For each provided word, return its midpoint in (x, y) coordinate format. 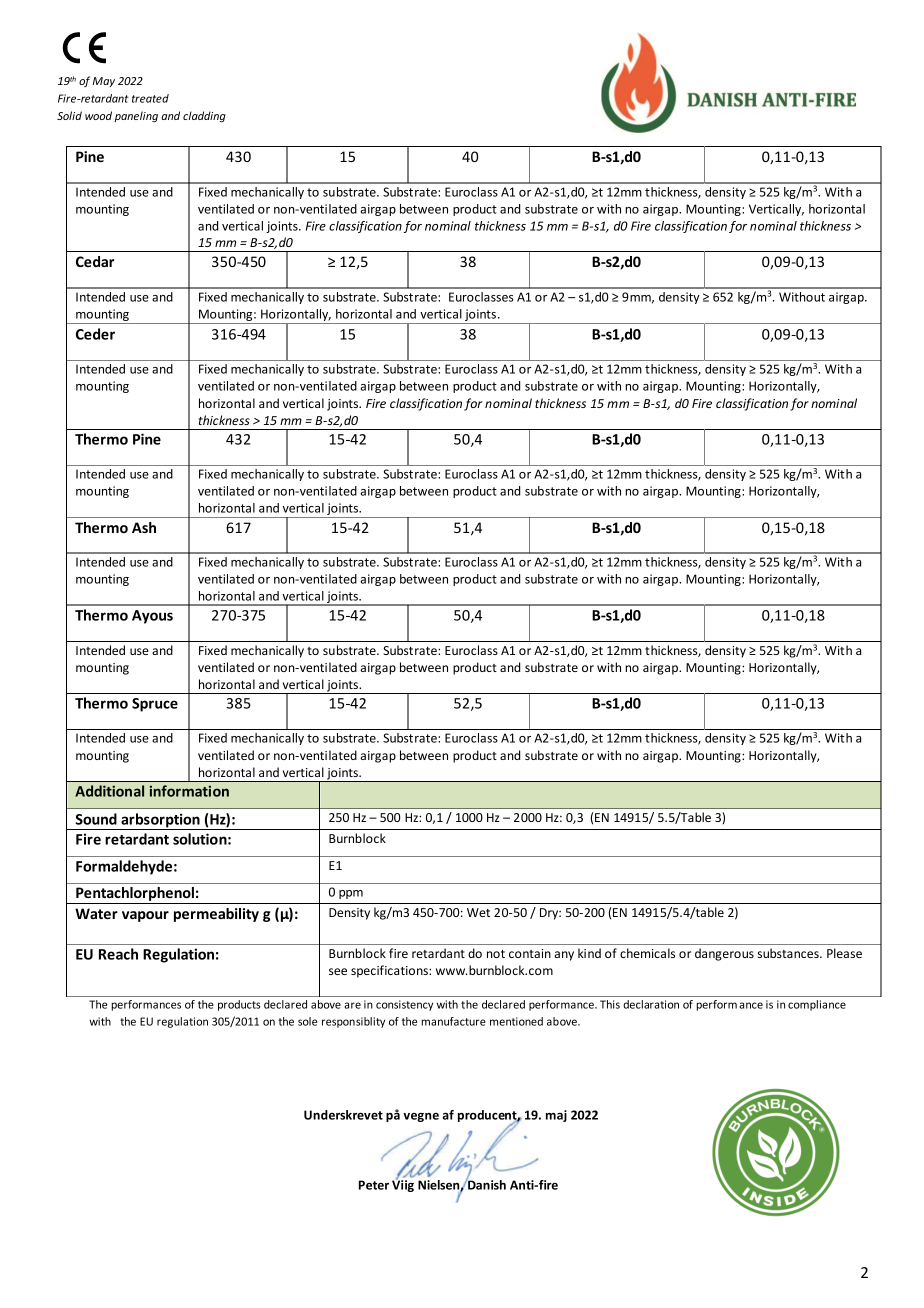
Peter (374, 1185)
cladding (204, 116)
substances (789, 953)
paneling (136, 116)
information (189, 791)
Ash (144, 527)
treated (150, 98)
